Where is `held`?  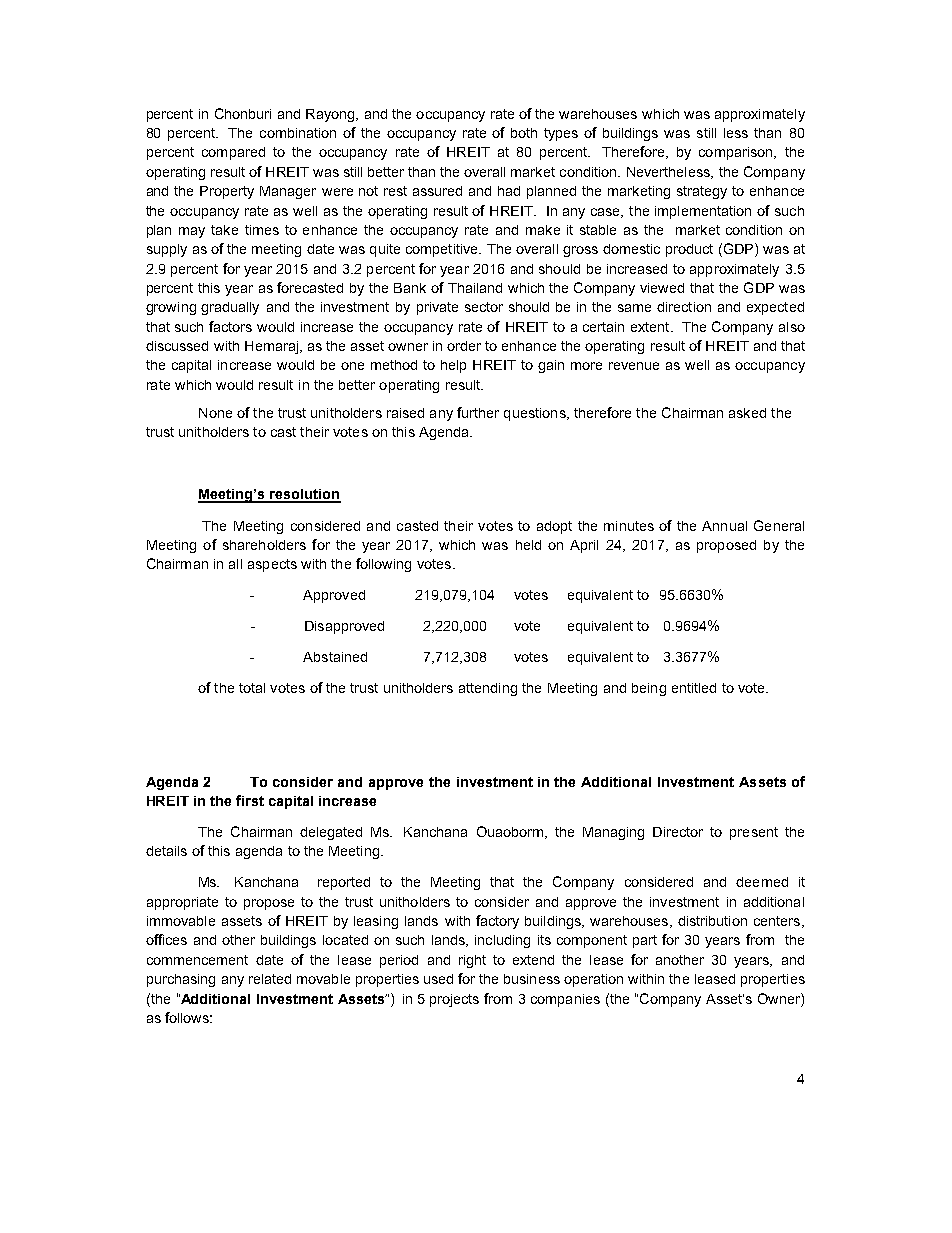 held is located at coordinates (528, 545).
